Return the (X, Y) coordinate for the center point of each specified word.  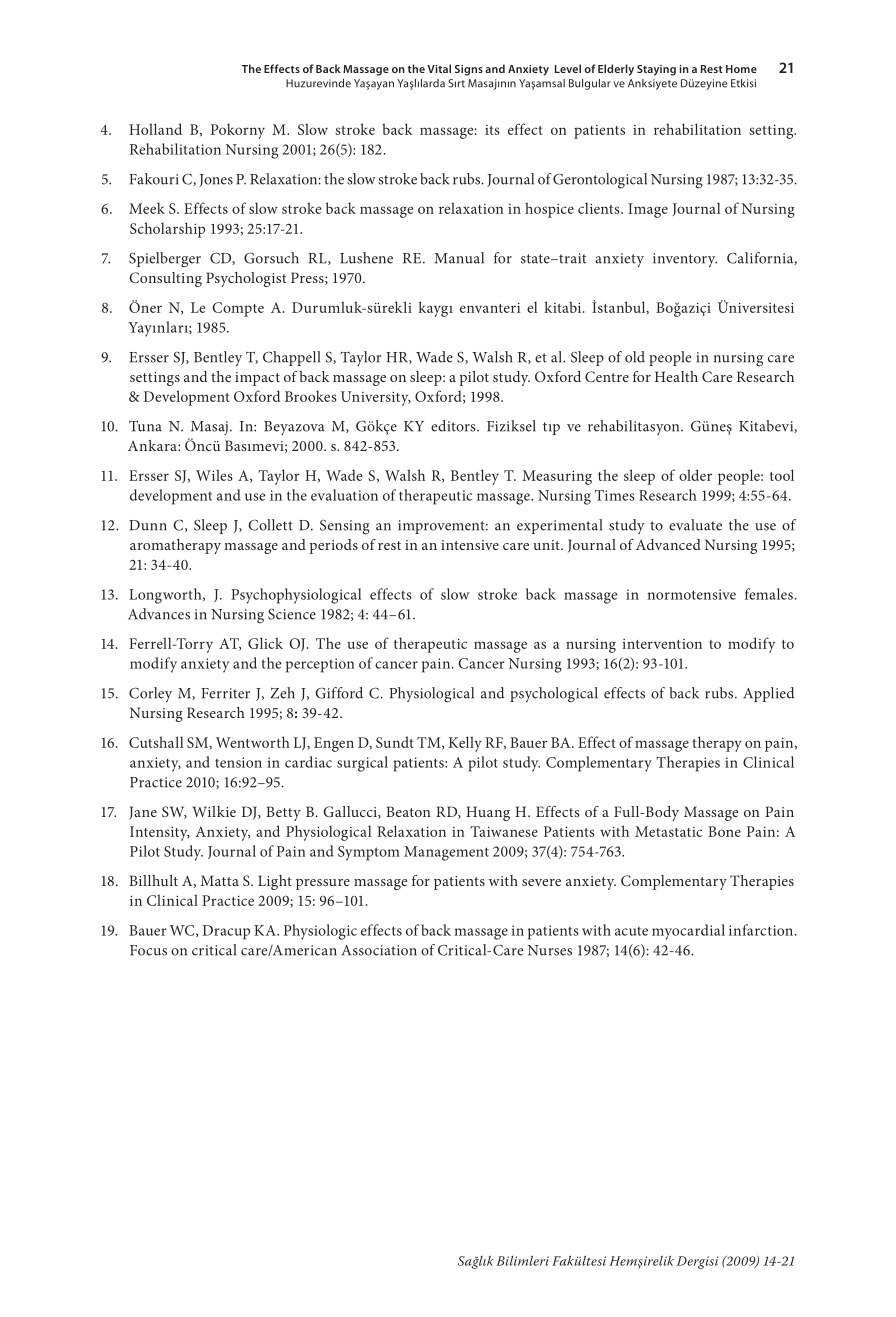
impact (257, 379)
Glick (265, 643)
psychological (554, 695)
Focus (148, 950)
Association (379, 950)
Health (676, 376)
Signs (469, 70)
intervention (662, 644)
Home (741, 69)
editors (454, 426)
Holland (155, 129)
